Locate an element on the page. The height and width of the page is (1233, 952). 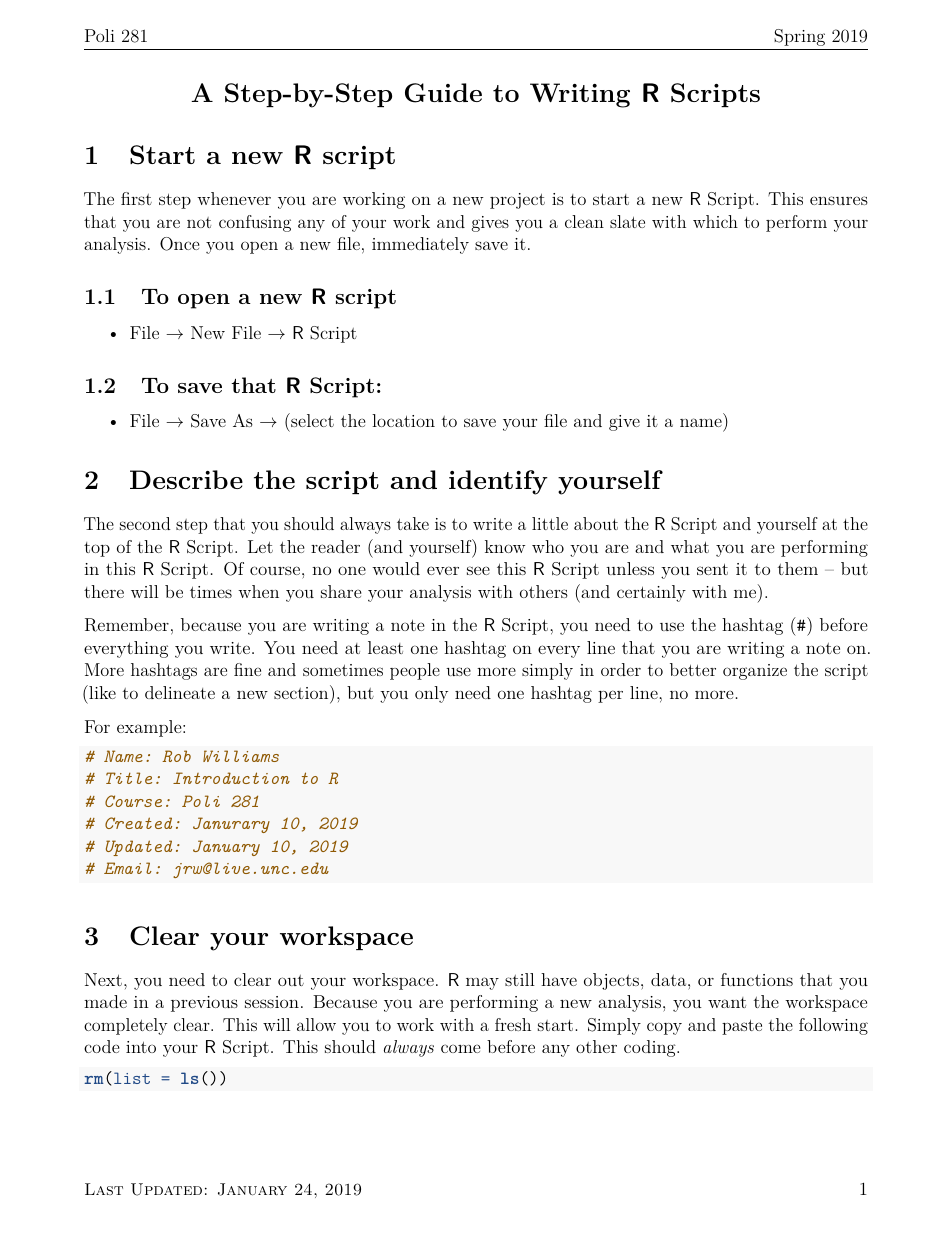
sent is located at coordinates (712, 569).
